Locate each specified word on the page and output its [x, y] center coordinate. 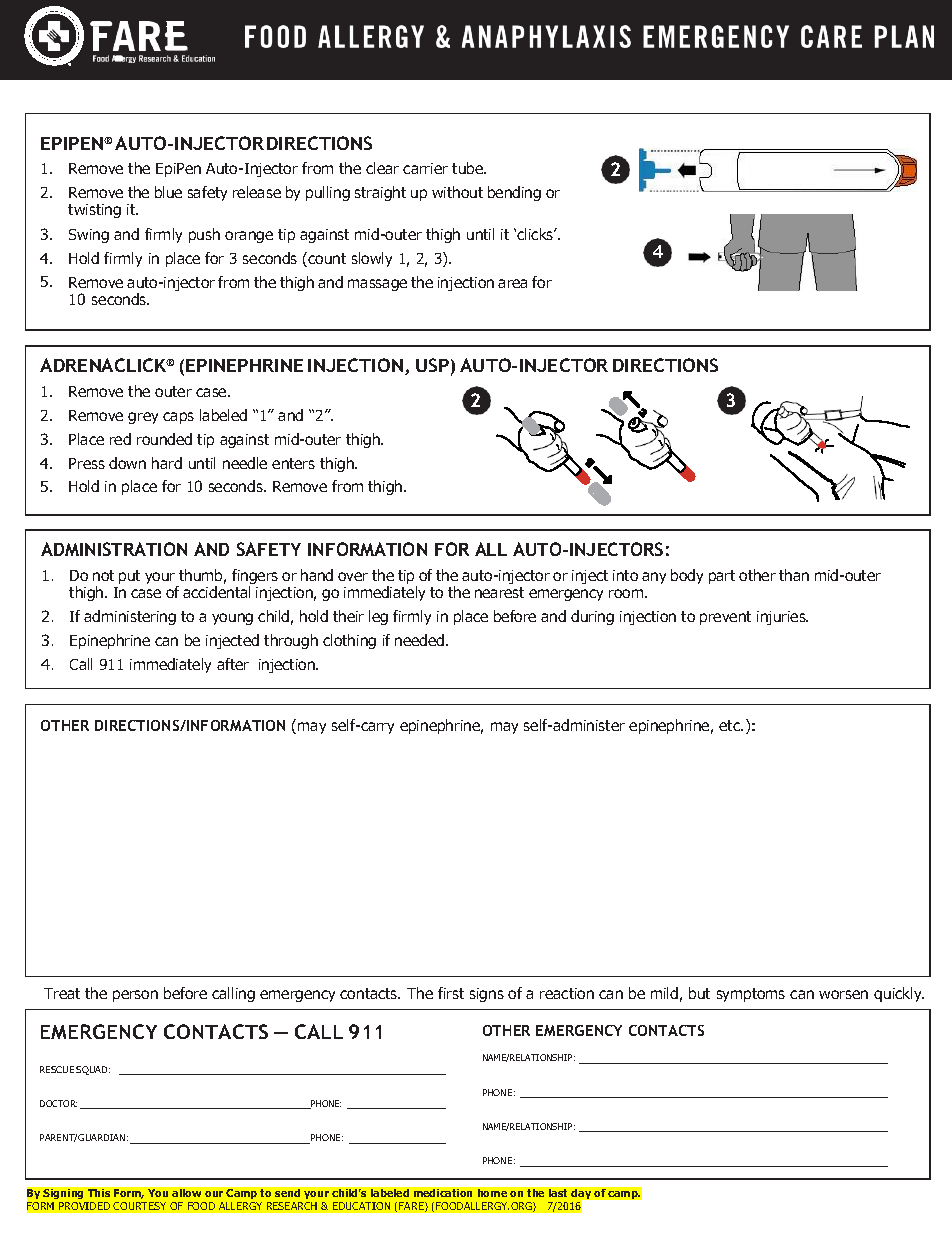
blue [168, 192]
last [558, 1193]
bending [514, 193]
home [492, 1193]
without [457, 192]
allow [186, 1193]
